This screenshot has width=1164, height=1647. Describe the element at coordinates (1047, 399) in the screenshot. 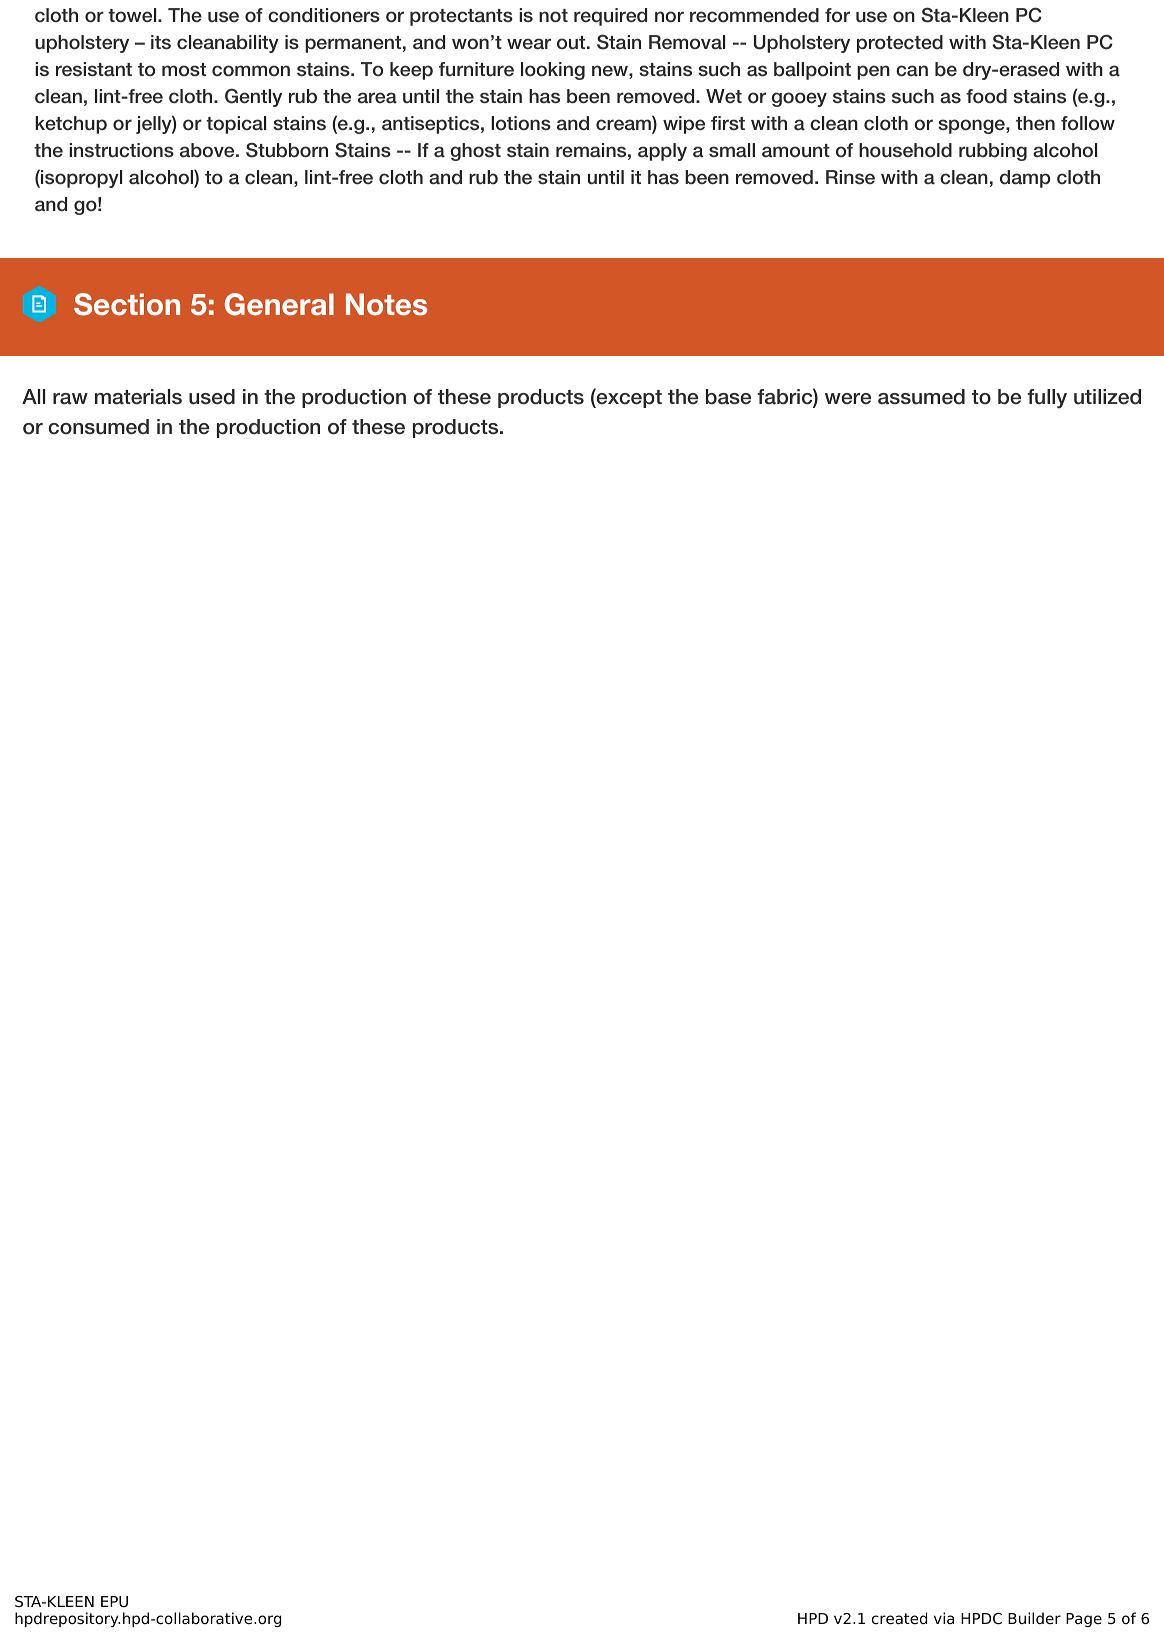

I see `fully` at that location.
